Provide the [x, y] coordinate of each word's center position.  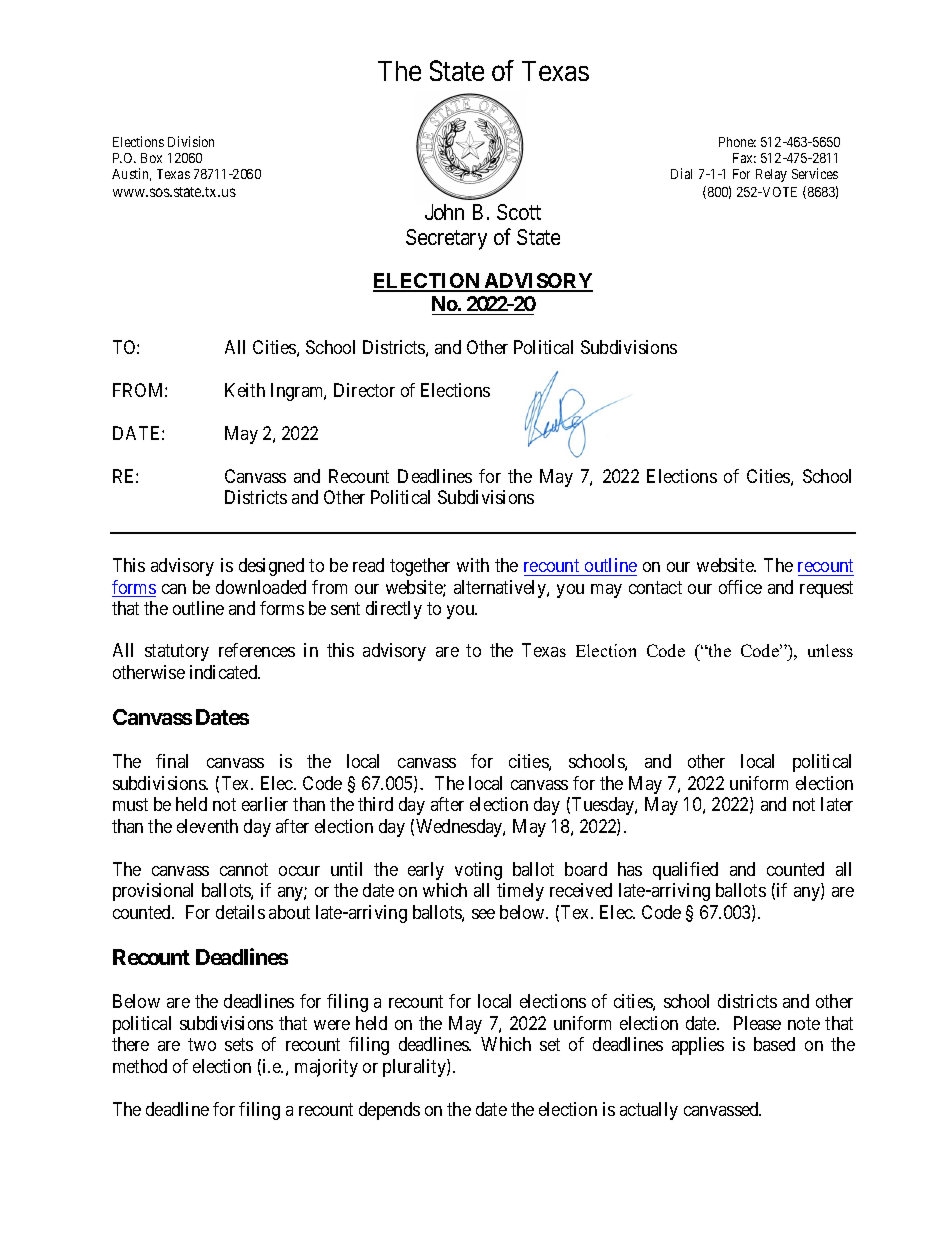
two [202, 1045]
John [444, 212]
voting [478, 871]
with [473, 565]
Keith [245, 390]
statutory [177, 653]
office [740, 587]
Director [364, 390]
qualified [685, 871]
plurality [415, 1068]
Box [151, 158]
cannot [244, 869]
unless [830, 650]
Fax [744, 158]
